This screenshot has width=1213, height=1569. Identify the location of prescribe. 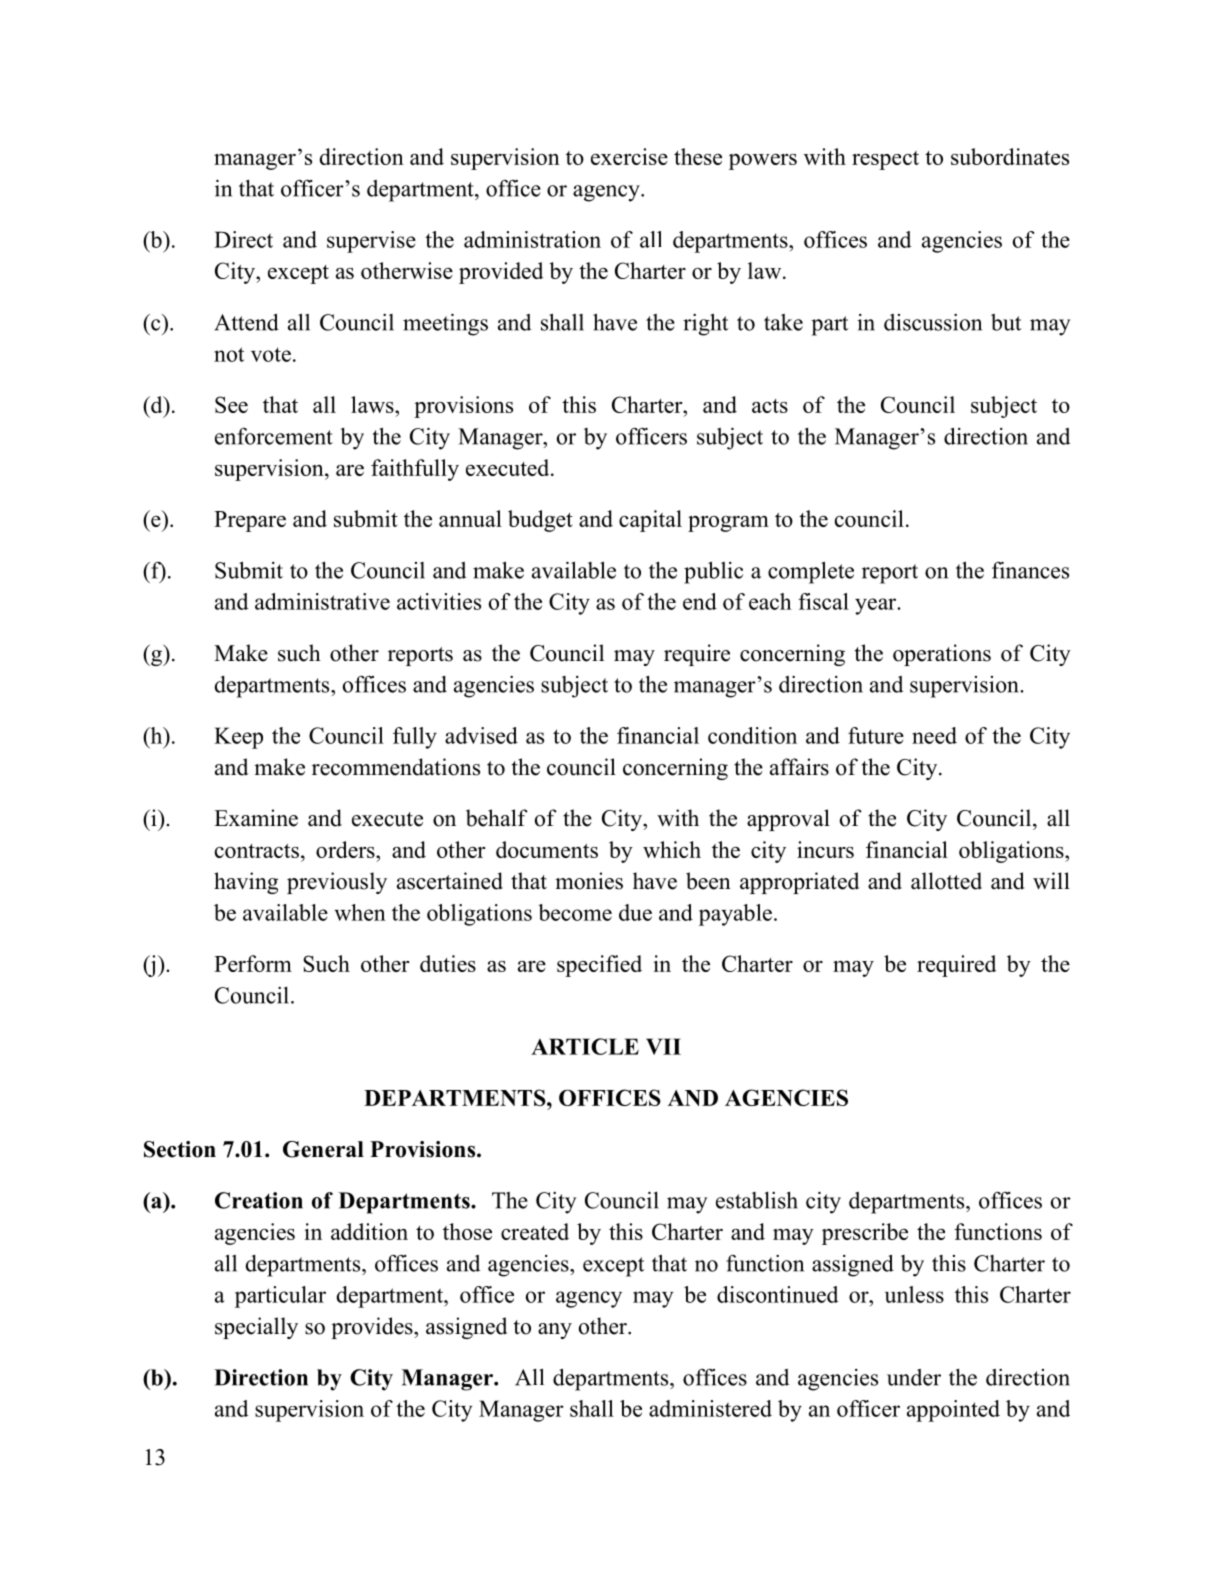
(865, 1234).
